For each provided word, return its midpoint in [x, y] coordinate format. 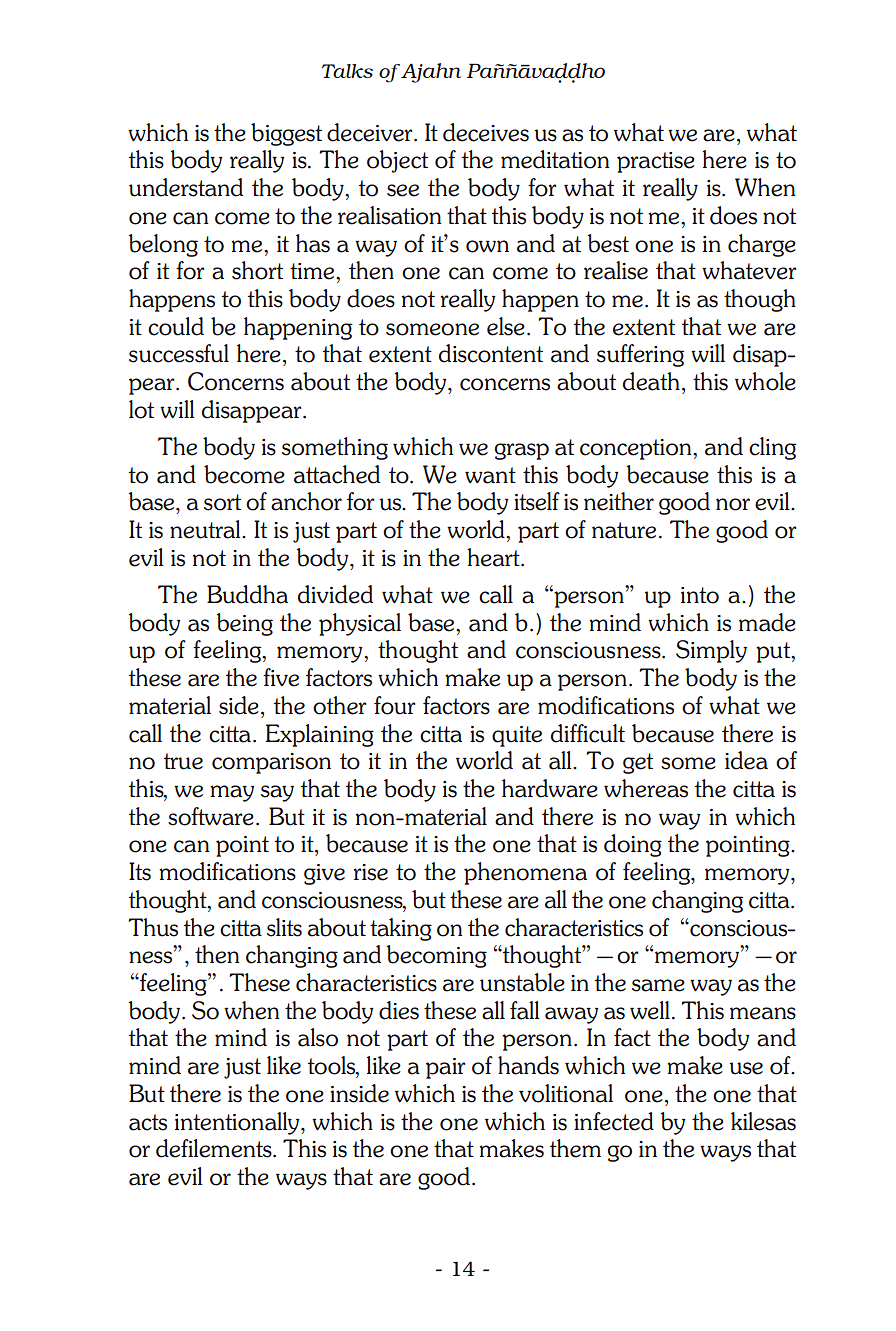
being [245, 624]
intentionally [238, 1123]
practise [656, 162]
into [700, 595]
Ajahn [430, 73]
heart [494, 557]
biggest [286, 134]
